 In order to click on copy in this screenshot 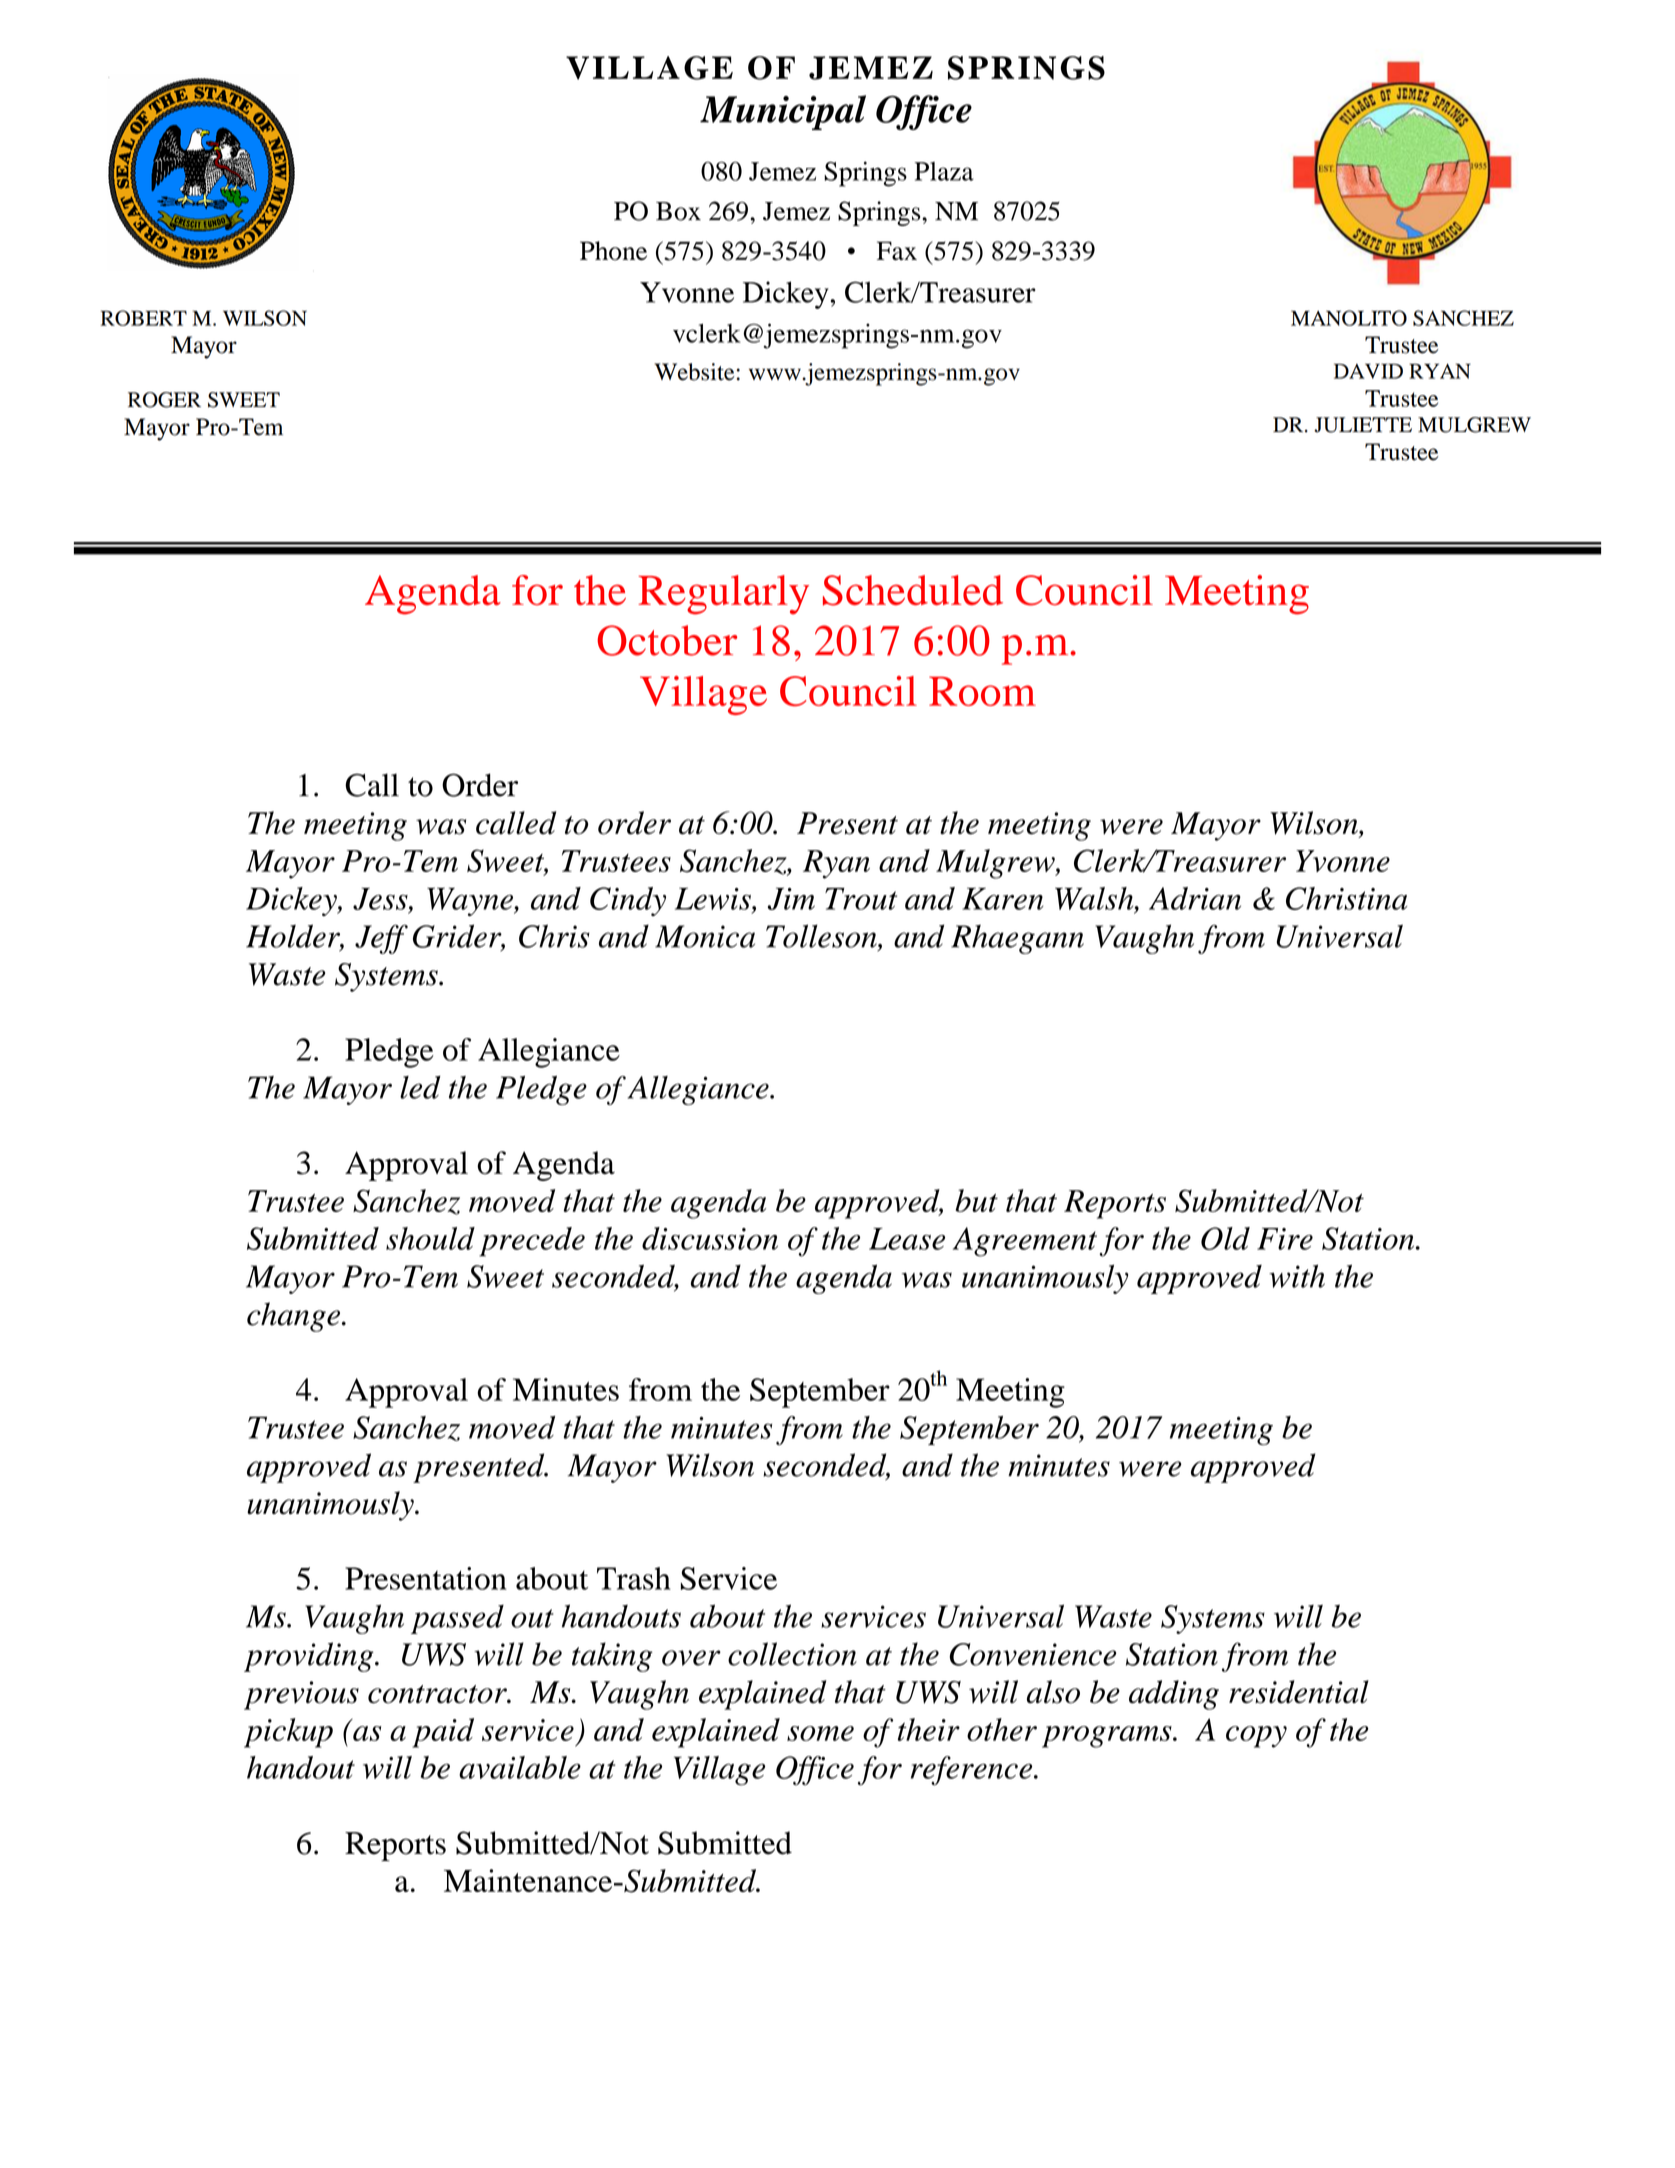, I will do `click(1256, 1737)`.
